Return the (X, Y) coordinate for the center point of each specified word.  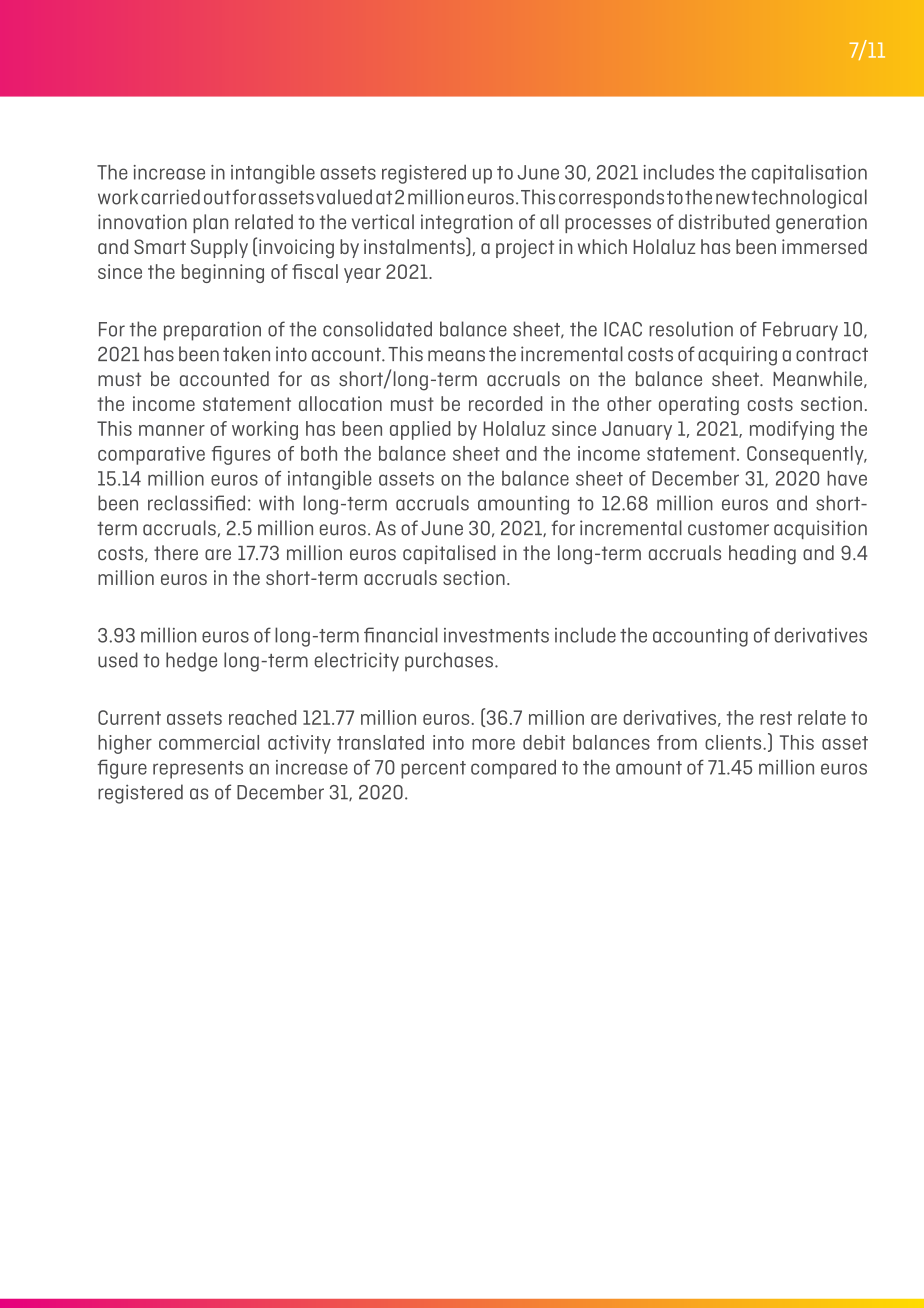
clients (734, 742)
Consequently (806, 455)
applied (420, 430)
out (217, 198)
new (733, 199)
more (493, 744)
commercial (209, 742)
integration (467, 224)
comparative (151, 455)
